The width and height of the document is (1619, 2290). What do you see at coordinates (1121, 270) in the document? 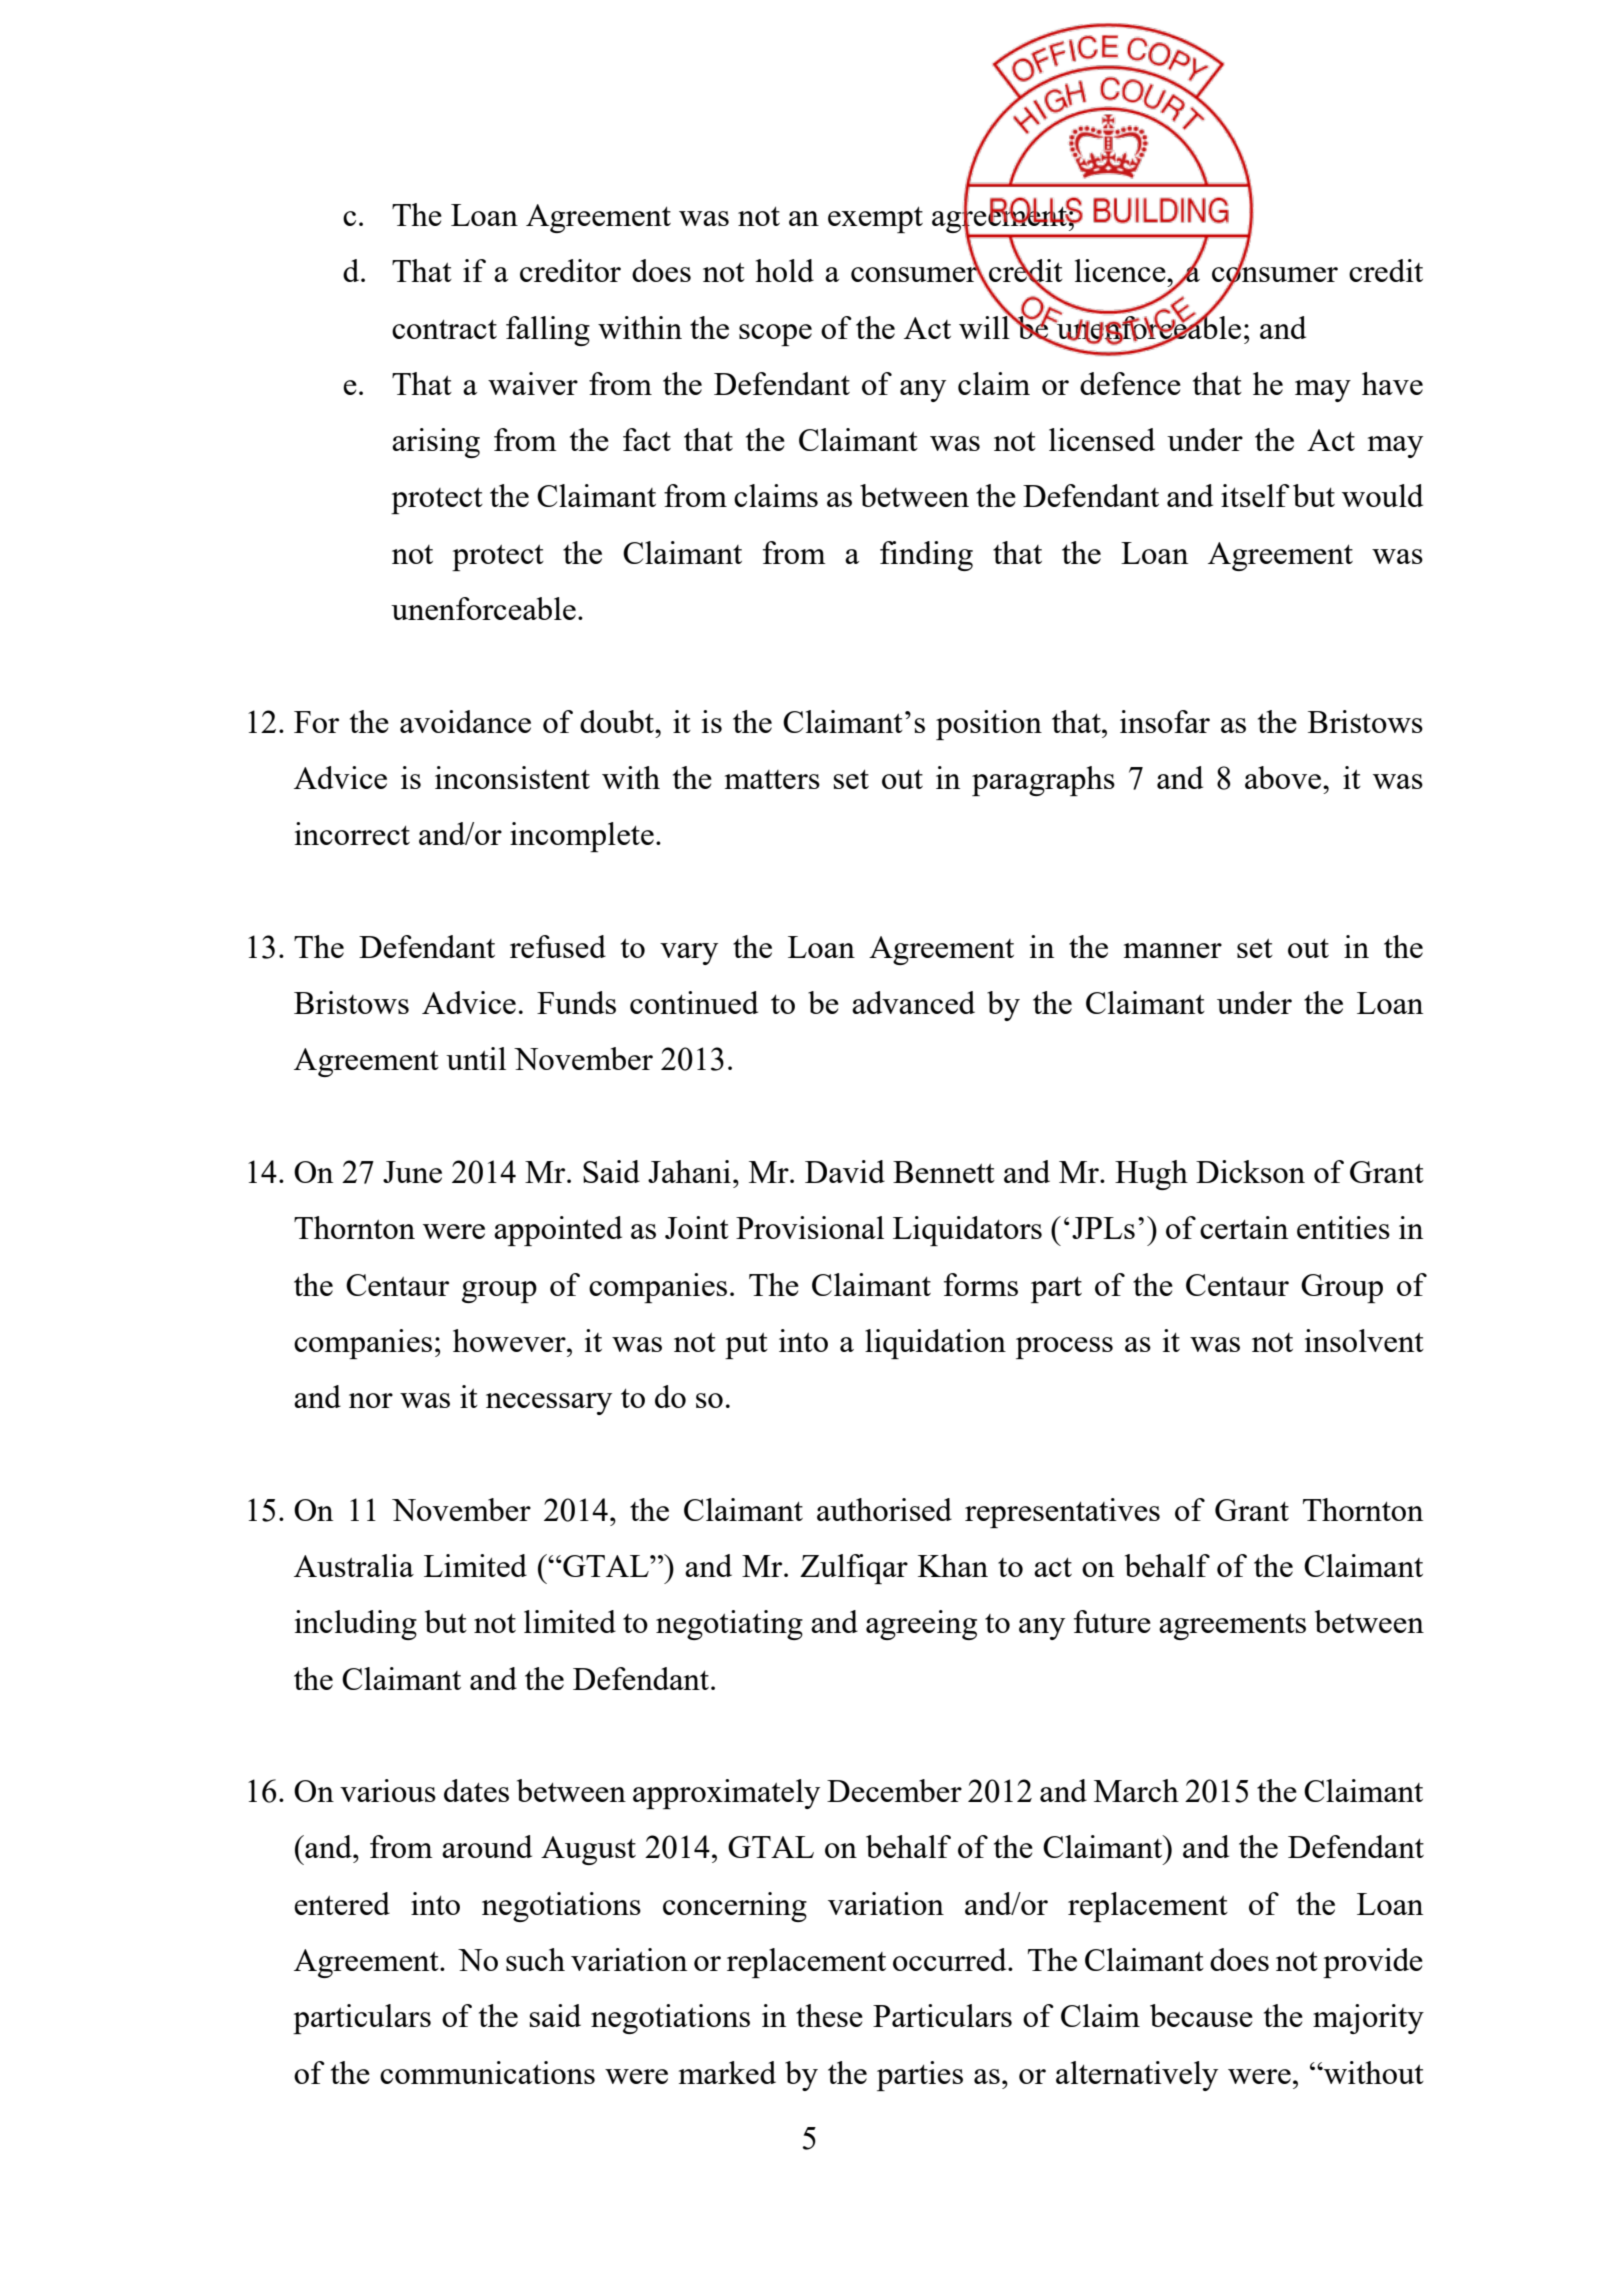
I see `licence` at bounding box center [1121, 270].
